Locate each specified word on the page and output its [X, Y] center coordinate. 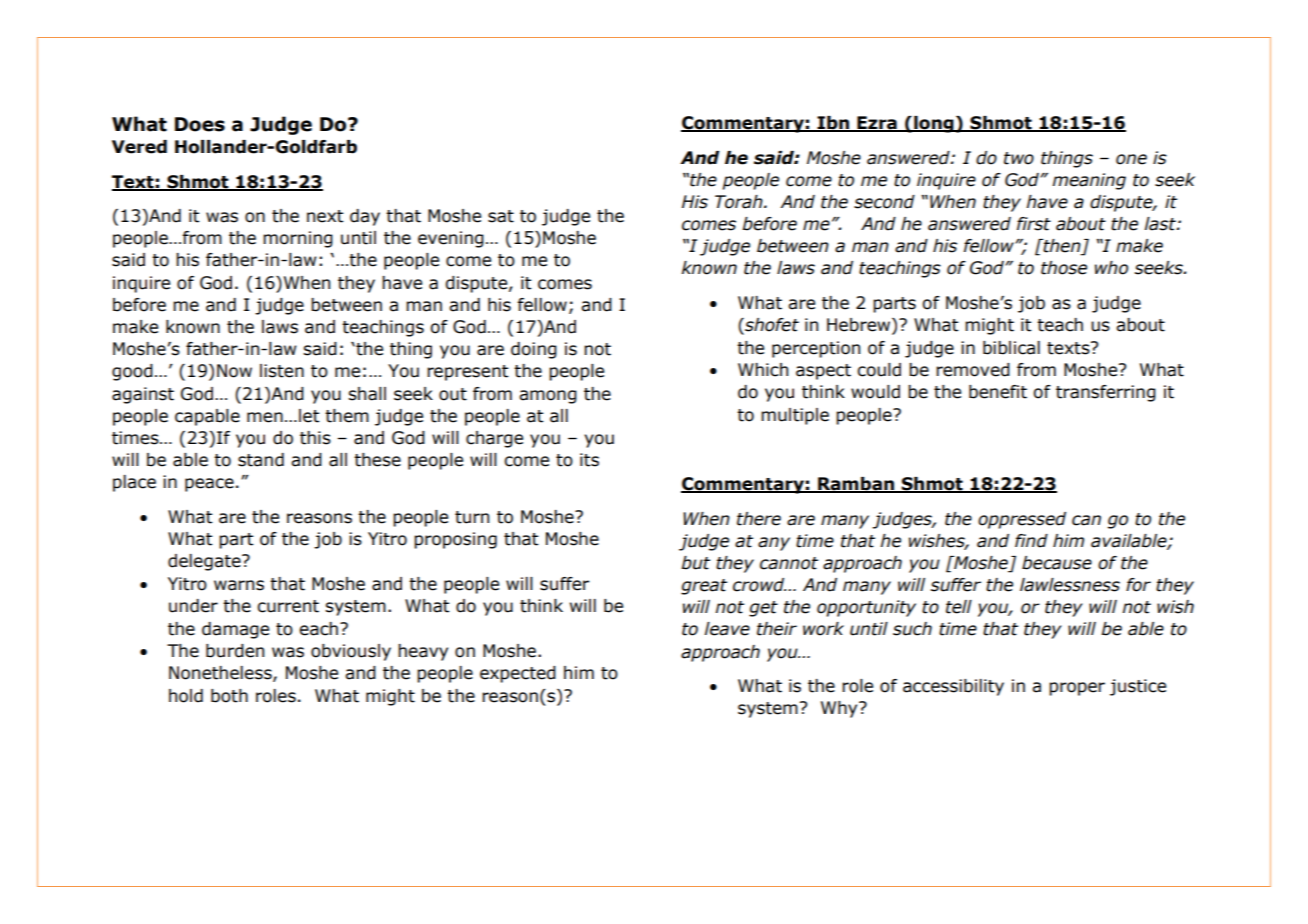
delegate [205, 562]
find [1031, 541]
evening [451, 239]
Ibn [833, 124]
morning [298, 239]
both [229, 696]
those [1064, 268]
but [695, 563]
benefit [998, 392]
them [347, 416]
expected [518, 674]
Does [200, 124]
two [1019, 158]
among [548, 397]
